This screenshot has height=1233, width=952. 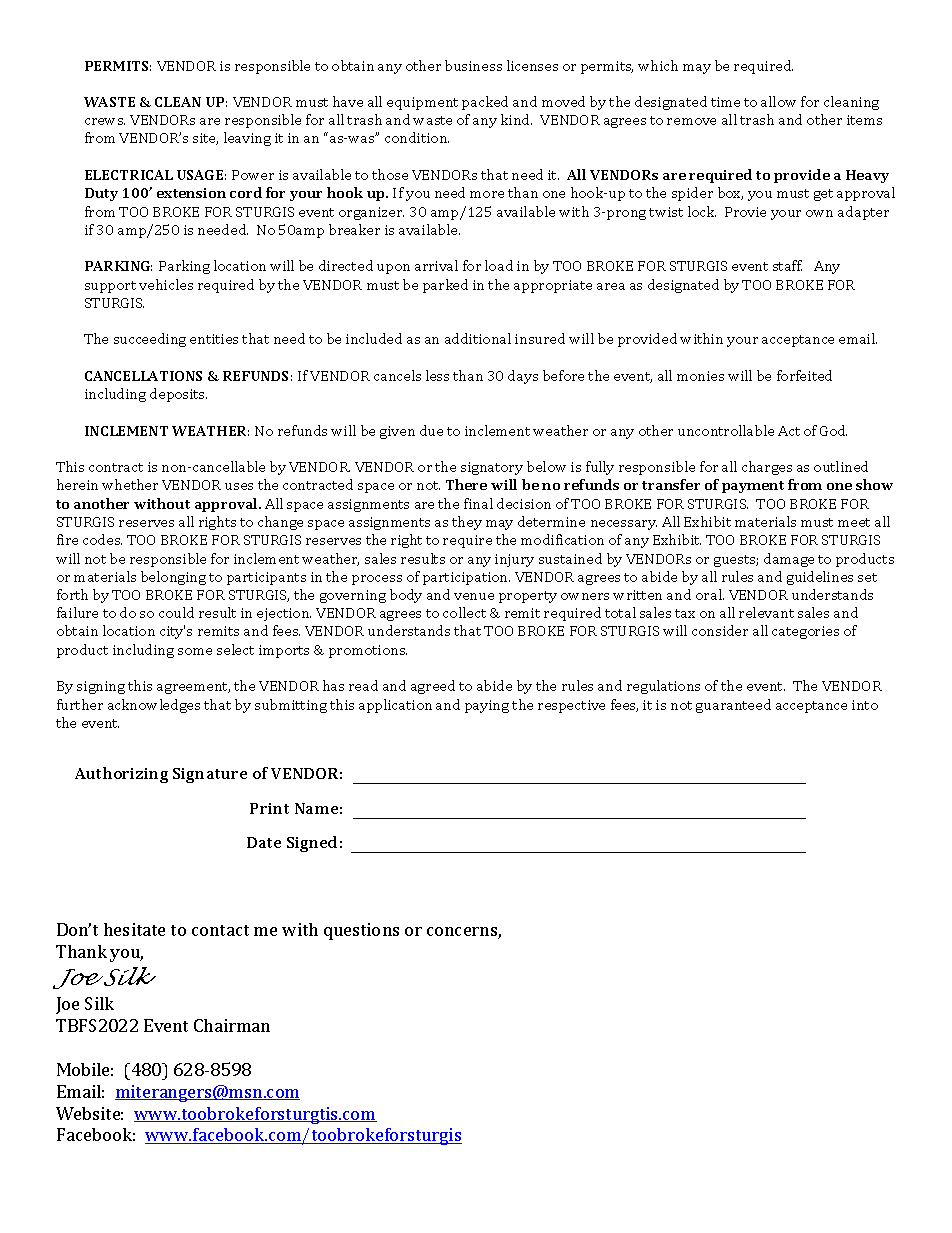 I want to click on crews, so click(x=105, y=121).
